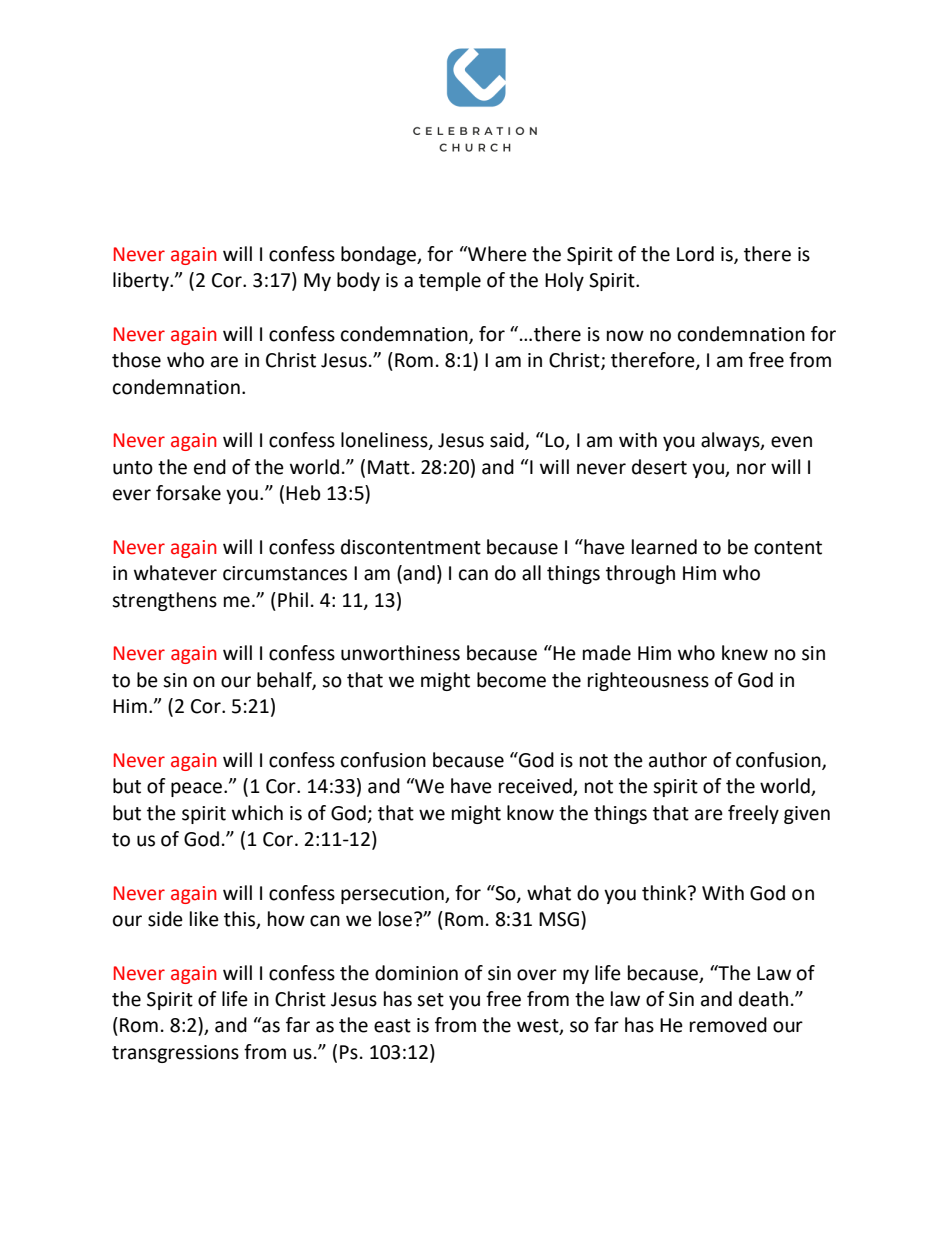 This image has height=1233, width=952. Describe the element at coordinates (204, 919) in the image. I see `like` at that location.
